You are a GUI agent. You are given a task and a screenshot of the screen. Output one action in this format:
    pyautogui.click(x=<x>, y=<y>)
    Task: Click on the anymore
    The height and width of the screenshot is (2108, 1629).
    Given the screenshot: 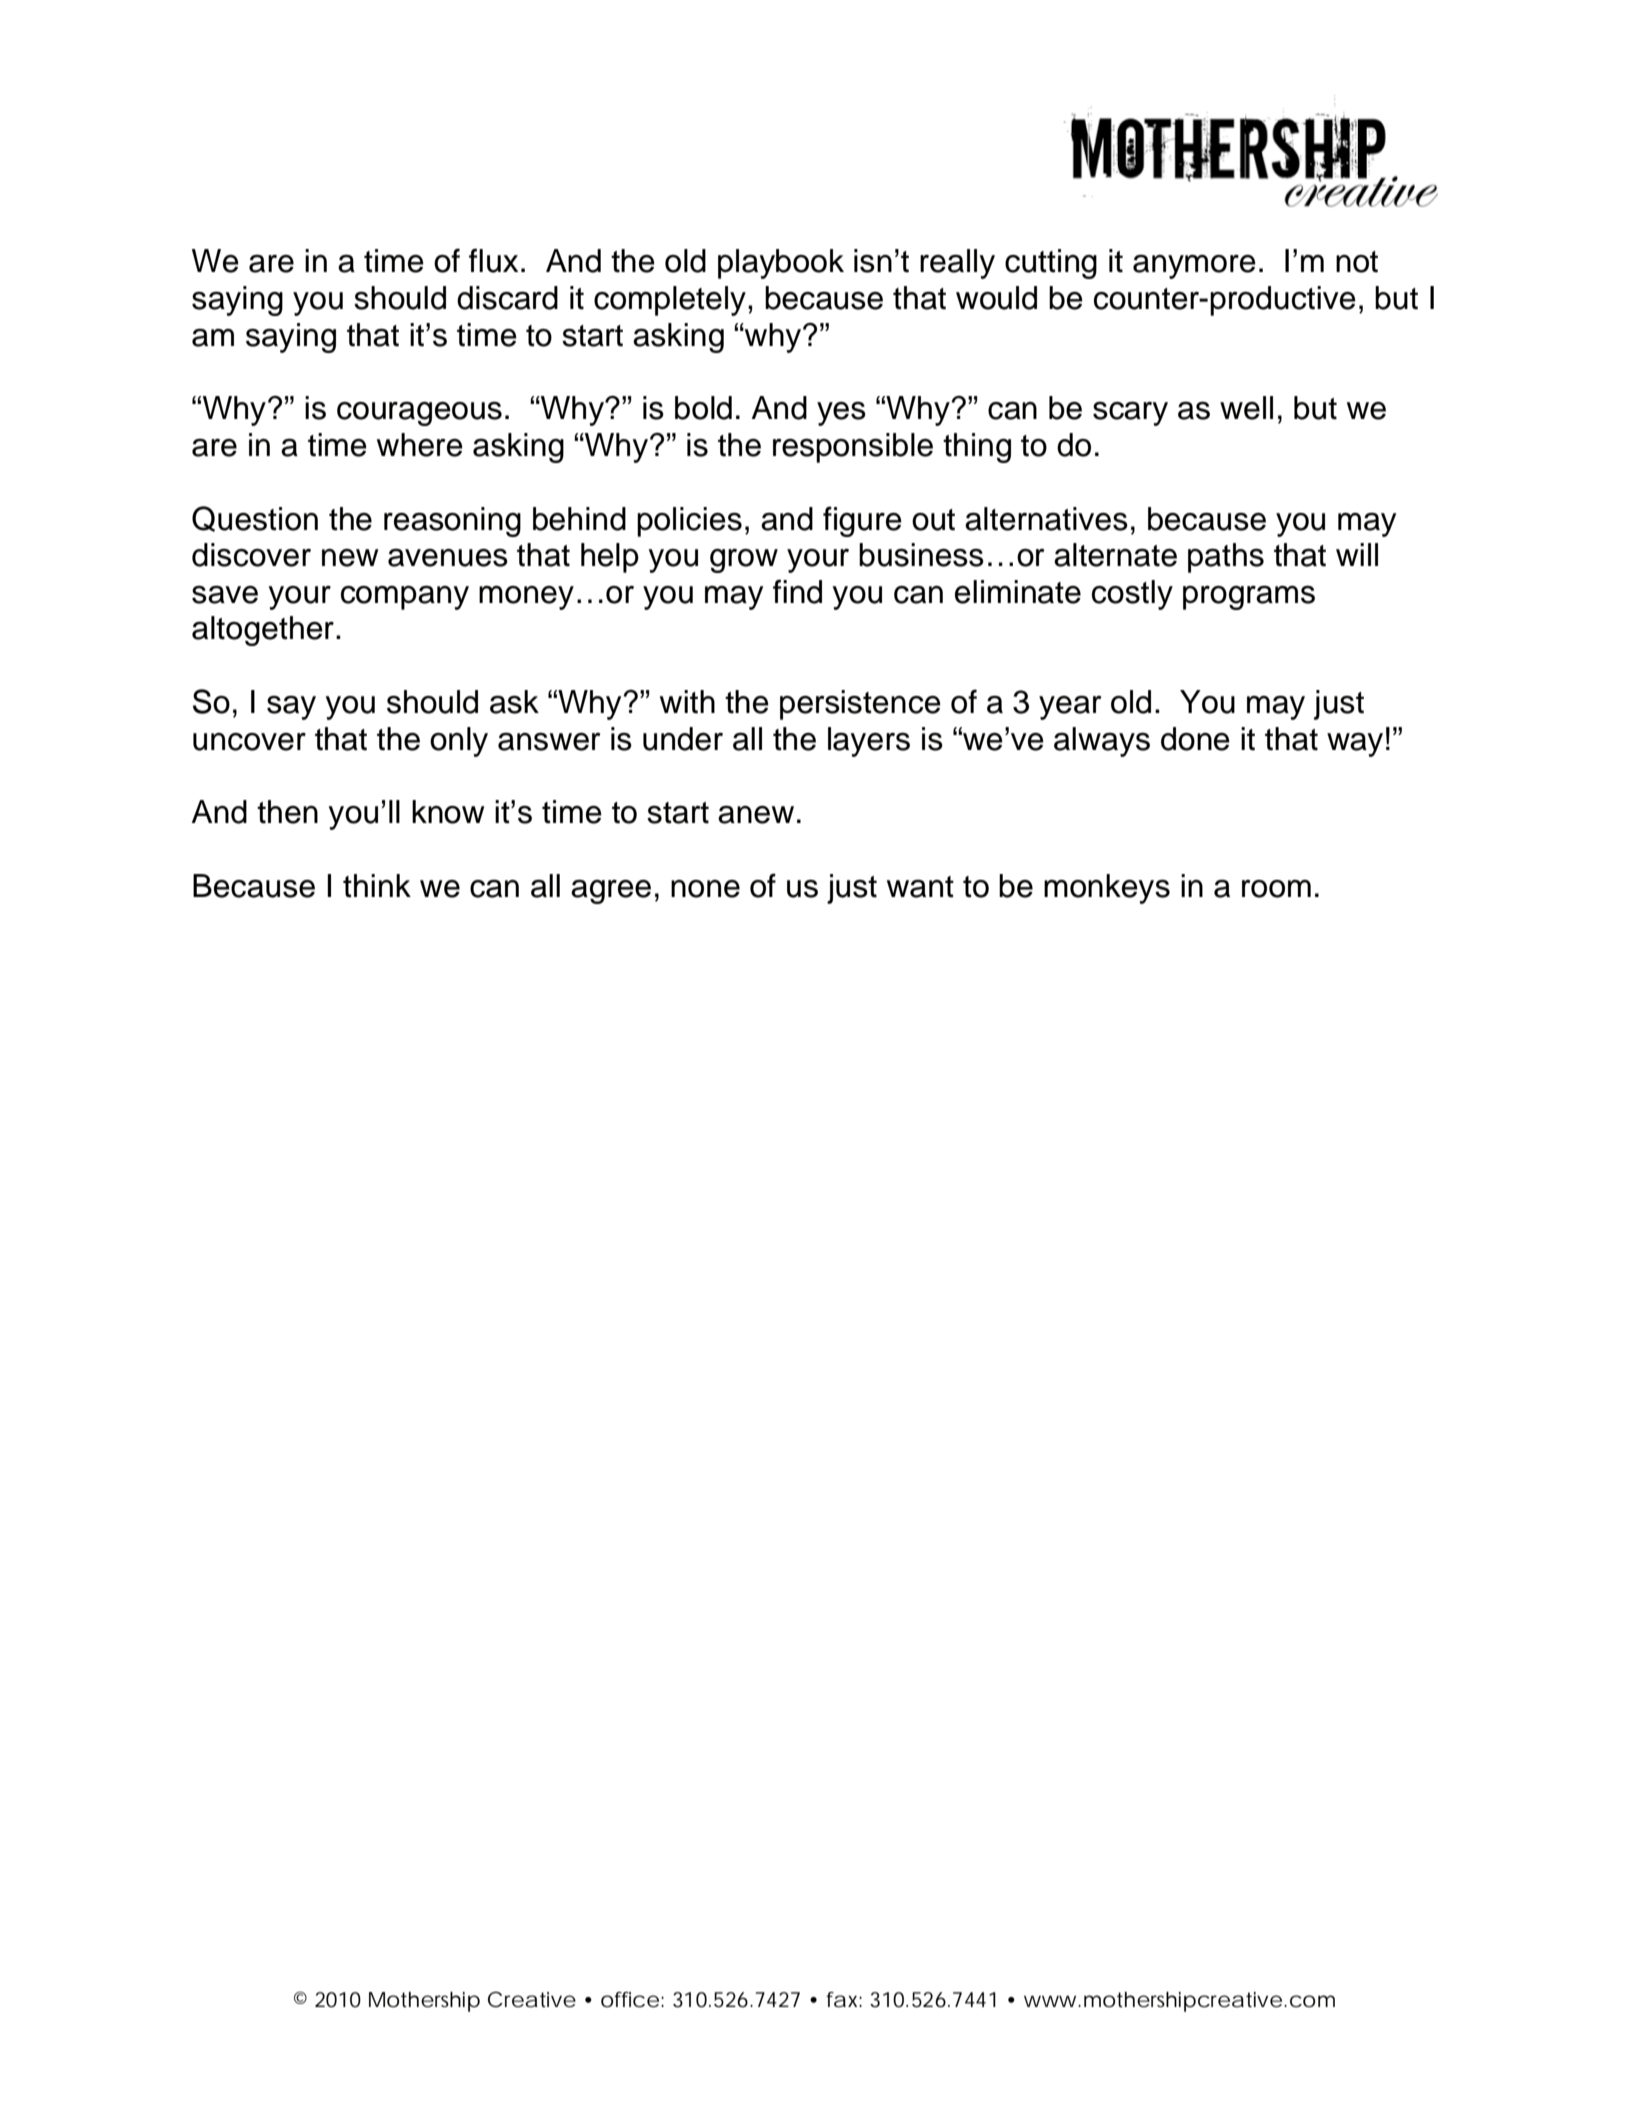 What is the action you would take?
    pyautogui.click(x=1194, y=266)
